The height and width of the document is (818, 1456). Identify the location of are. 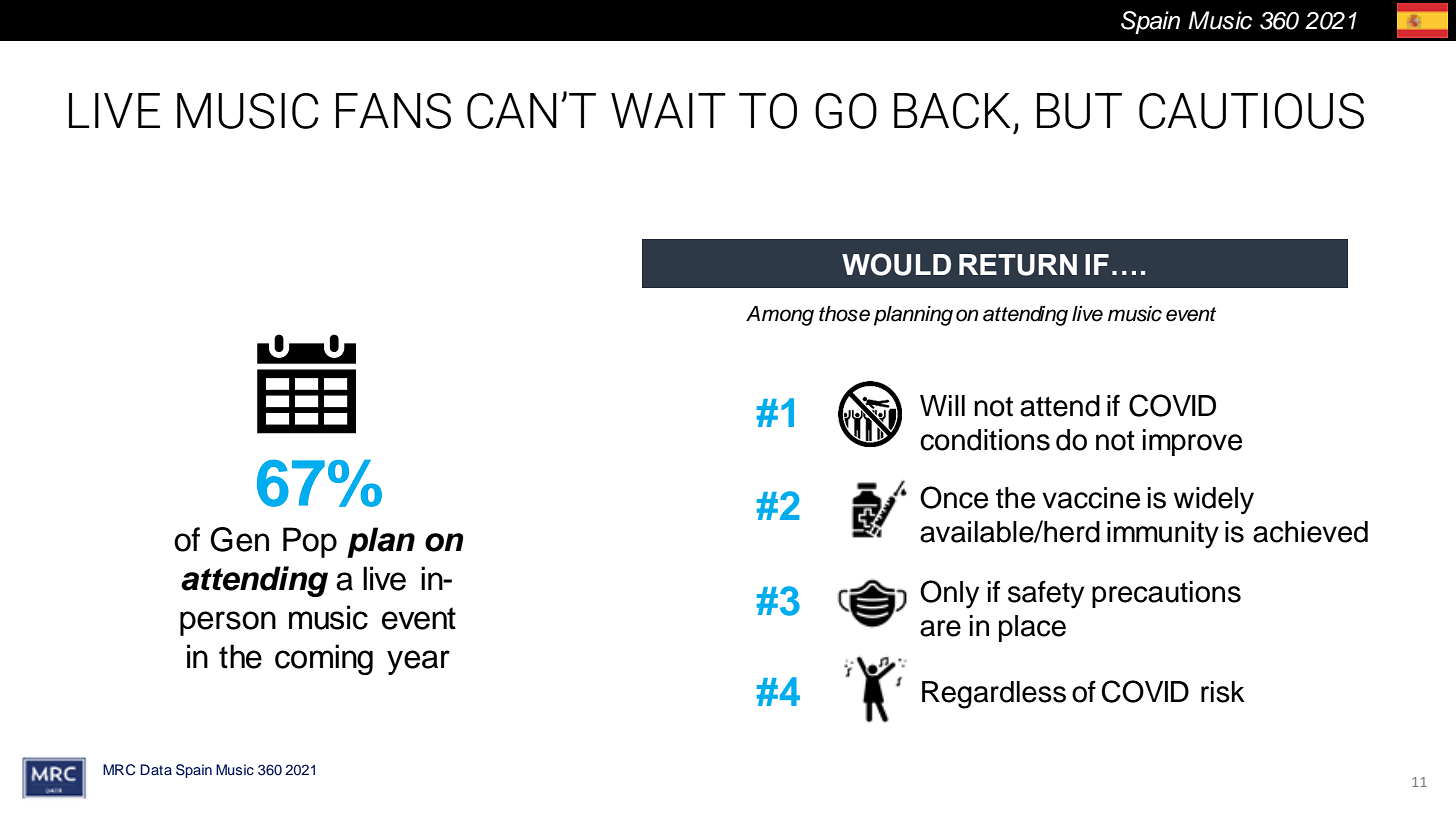
(940, 628).
